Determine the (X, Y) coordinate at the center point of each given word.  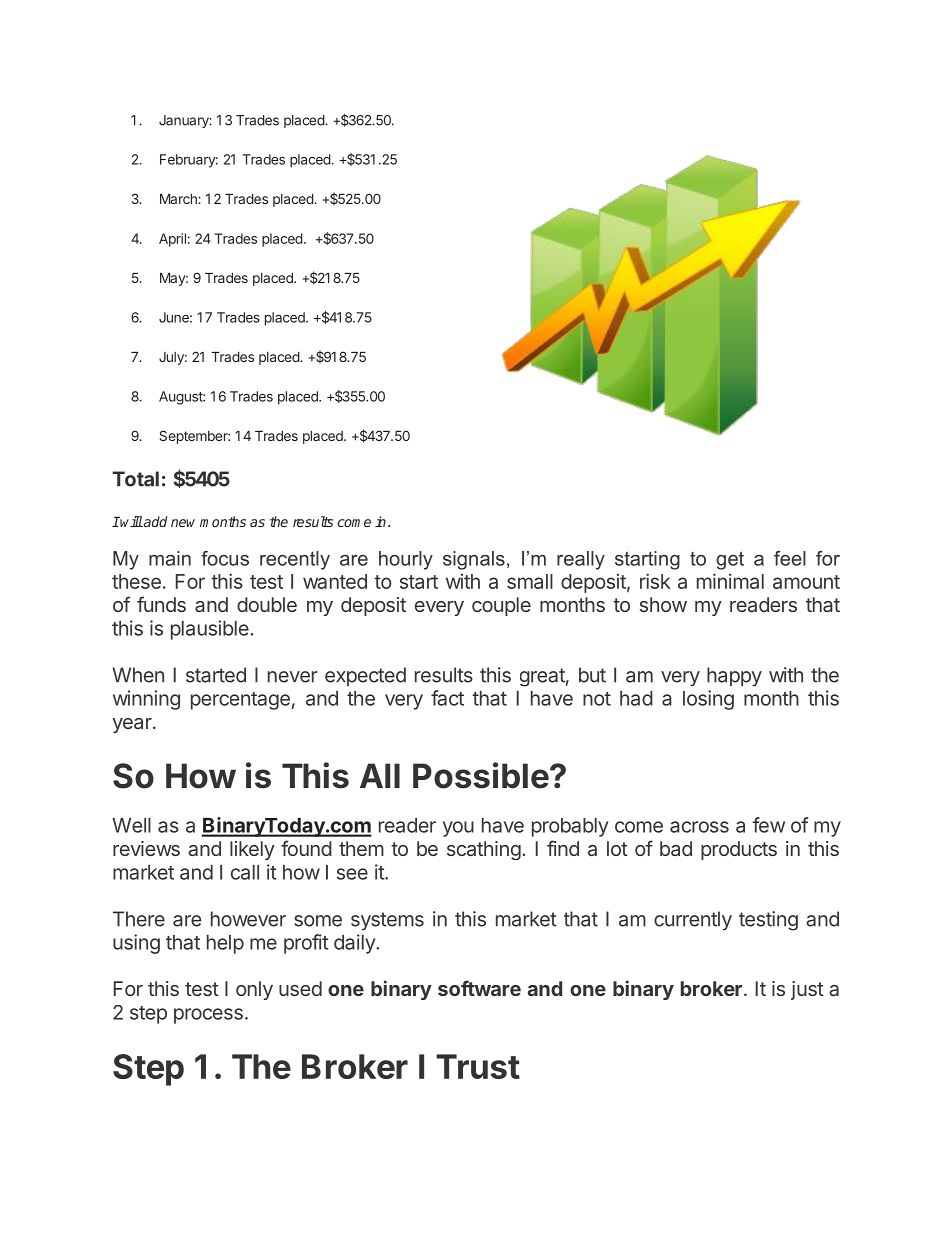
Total (135, 479)
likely (252, 850)
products (739, 850)
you (458, 829)
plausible (211, 630)
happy (734, 676)
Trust (478, 1066)
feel (790, 558)
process (208, 1016)
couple (501, 606)
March (179, 199)
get (730, 560)
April (172, 240)
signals (474, 560)
